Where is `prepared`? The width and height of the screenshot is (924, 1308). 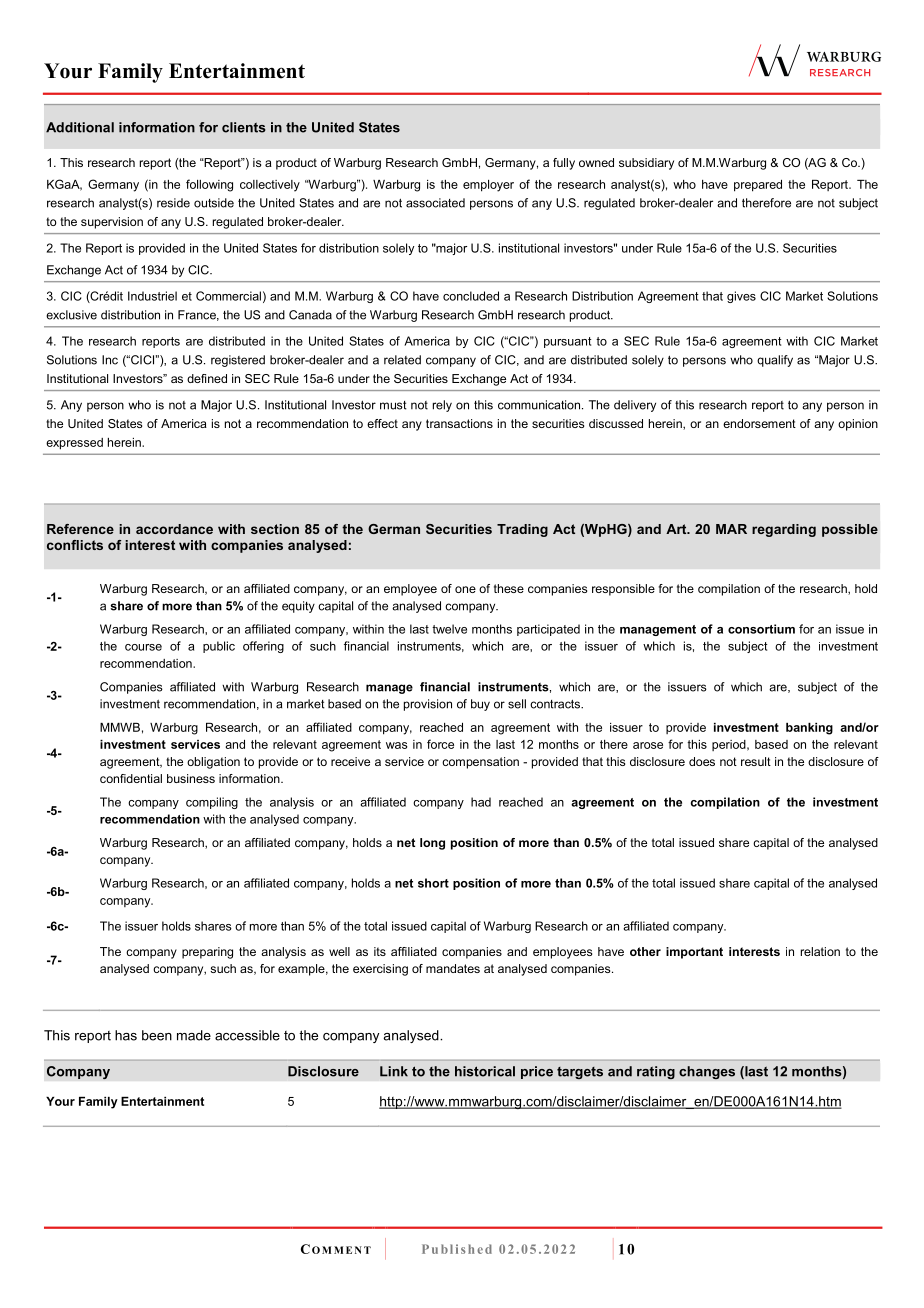 prepared is located at coordinates (758, 186).
